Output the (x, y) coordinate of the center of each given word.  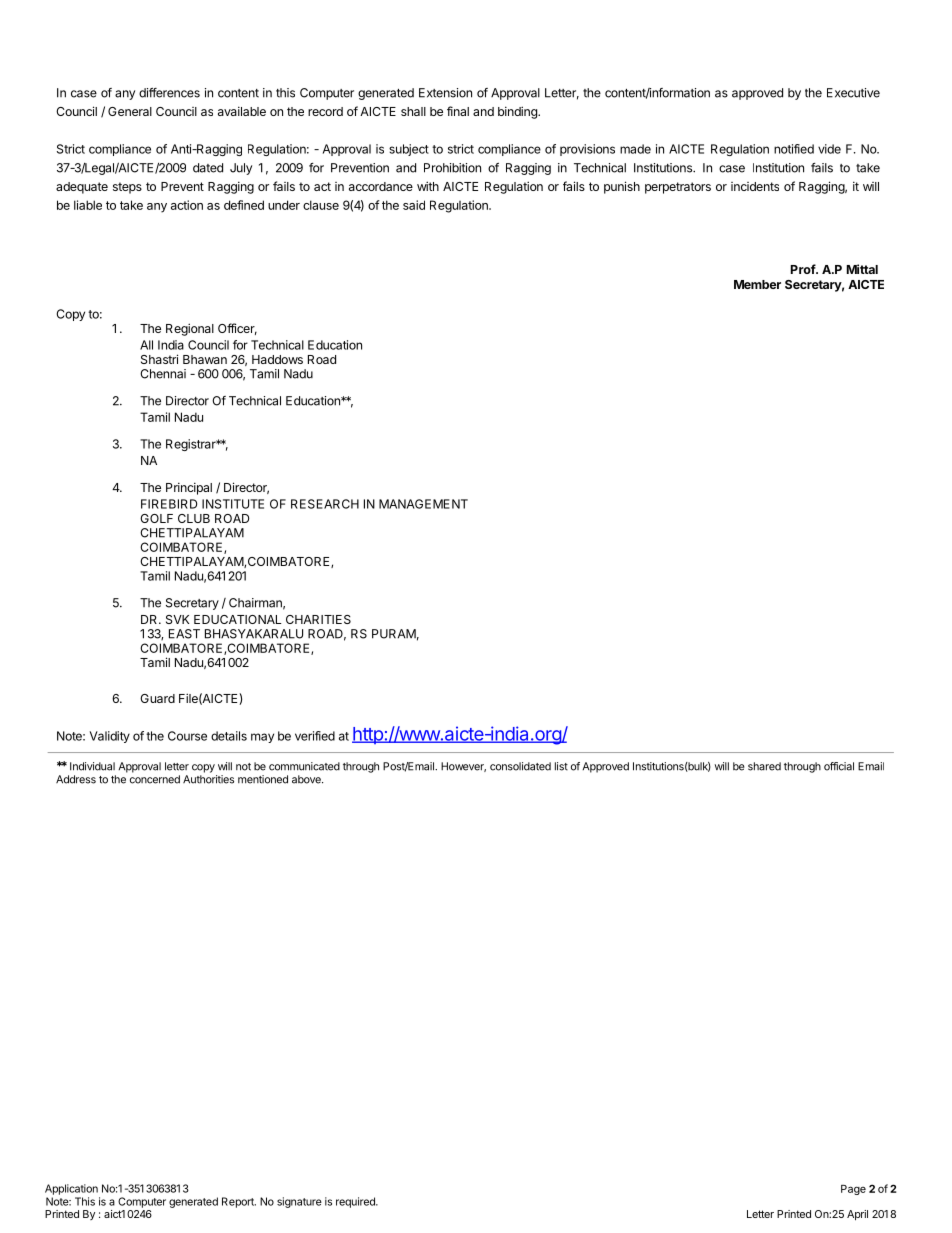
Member (757, 284)
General (130, 111)
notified (794, 149)
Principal (189, 488)
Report (239, 1202)
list (561, 766)
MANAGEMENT (423, 504)
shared (764, 766)
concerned (155, 779)
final (458, 111)
